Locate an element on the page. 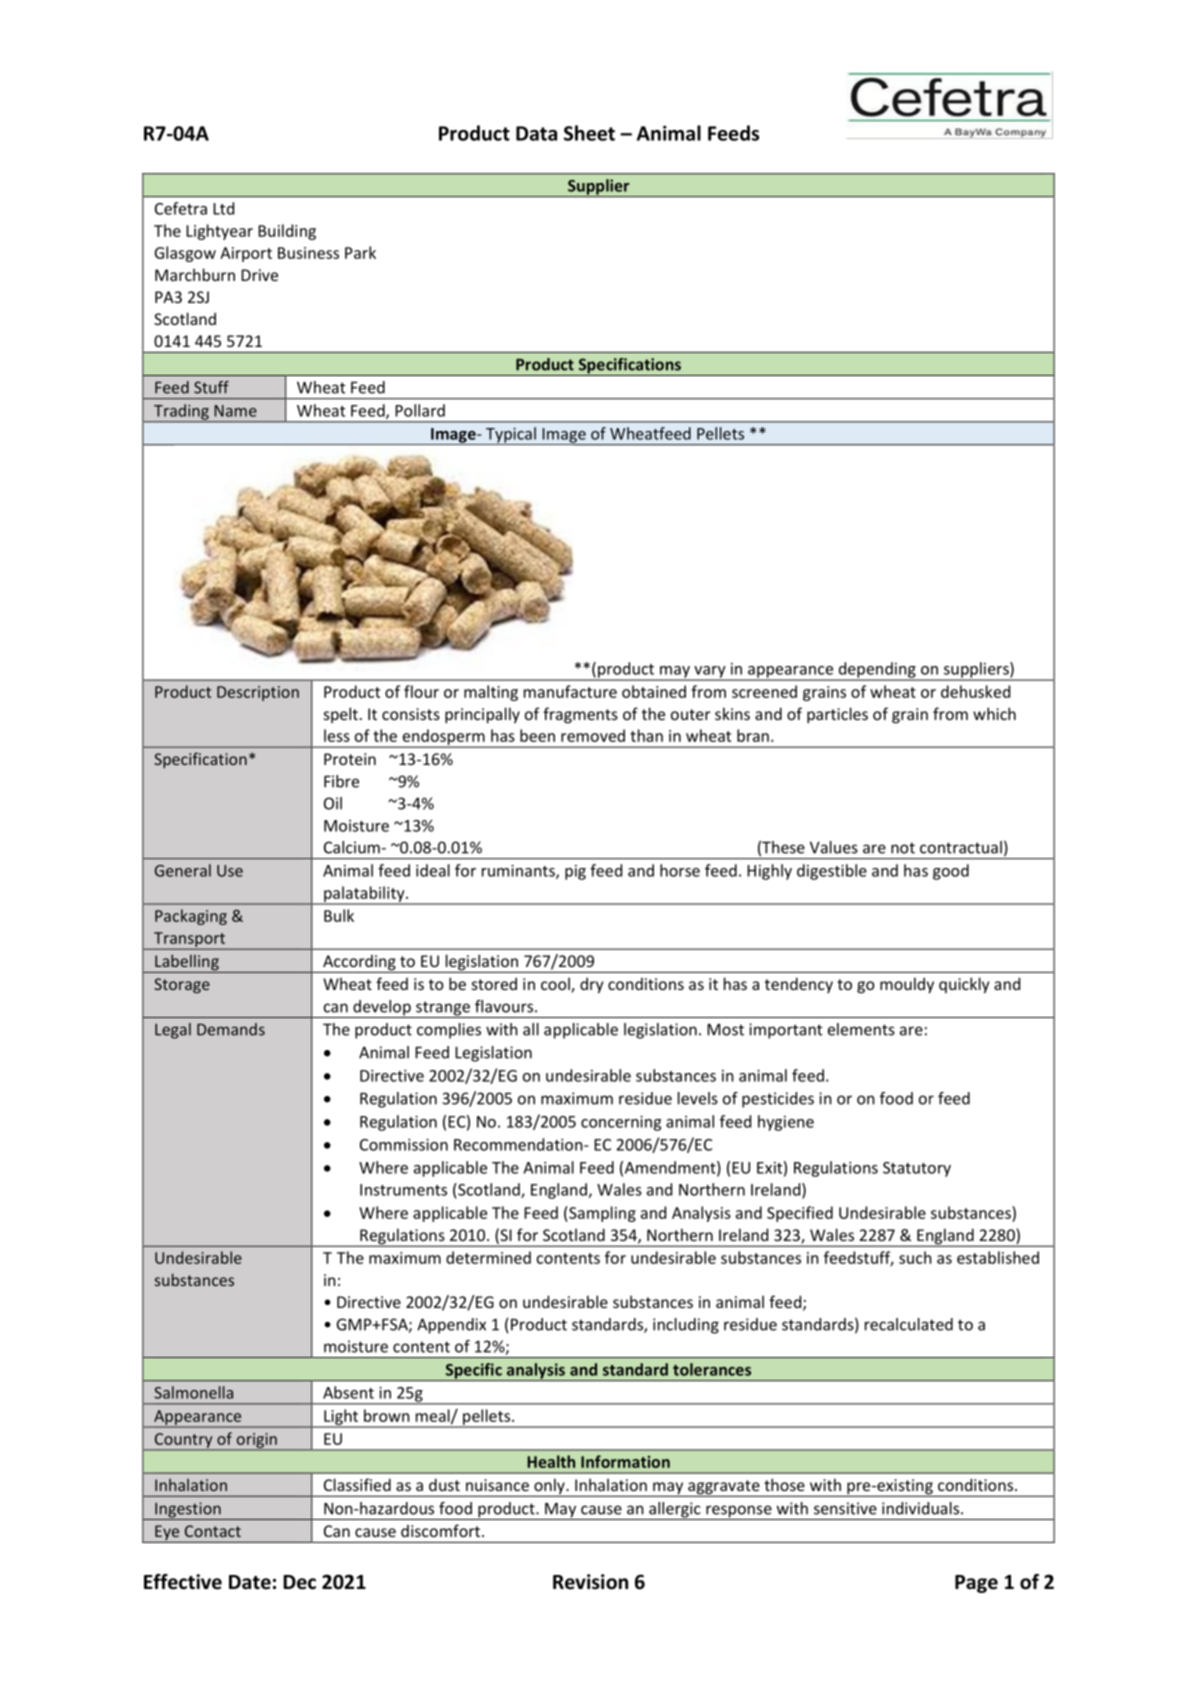  Revision is located at coordinates (590, 1582).
